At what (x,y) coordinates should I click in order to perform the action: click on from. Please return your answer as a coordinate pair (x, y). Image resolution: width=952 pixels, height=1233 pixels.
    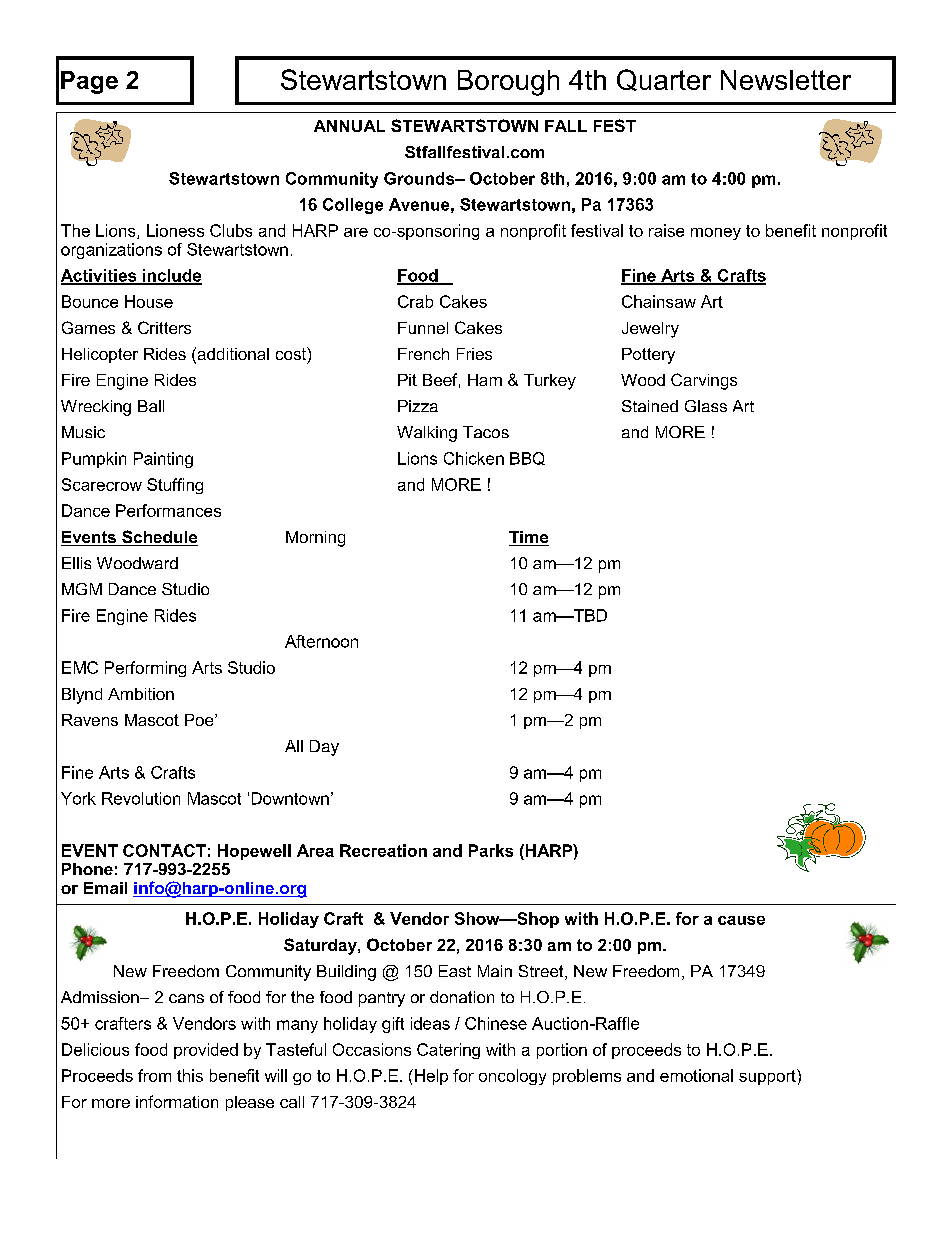
    Looking at the image, I should click on (154, 1075).
